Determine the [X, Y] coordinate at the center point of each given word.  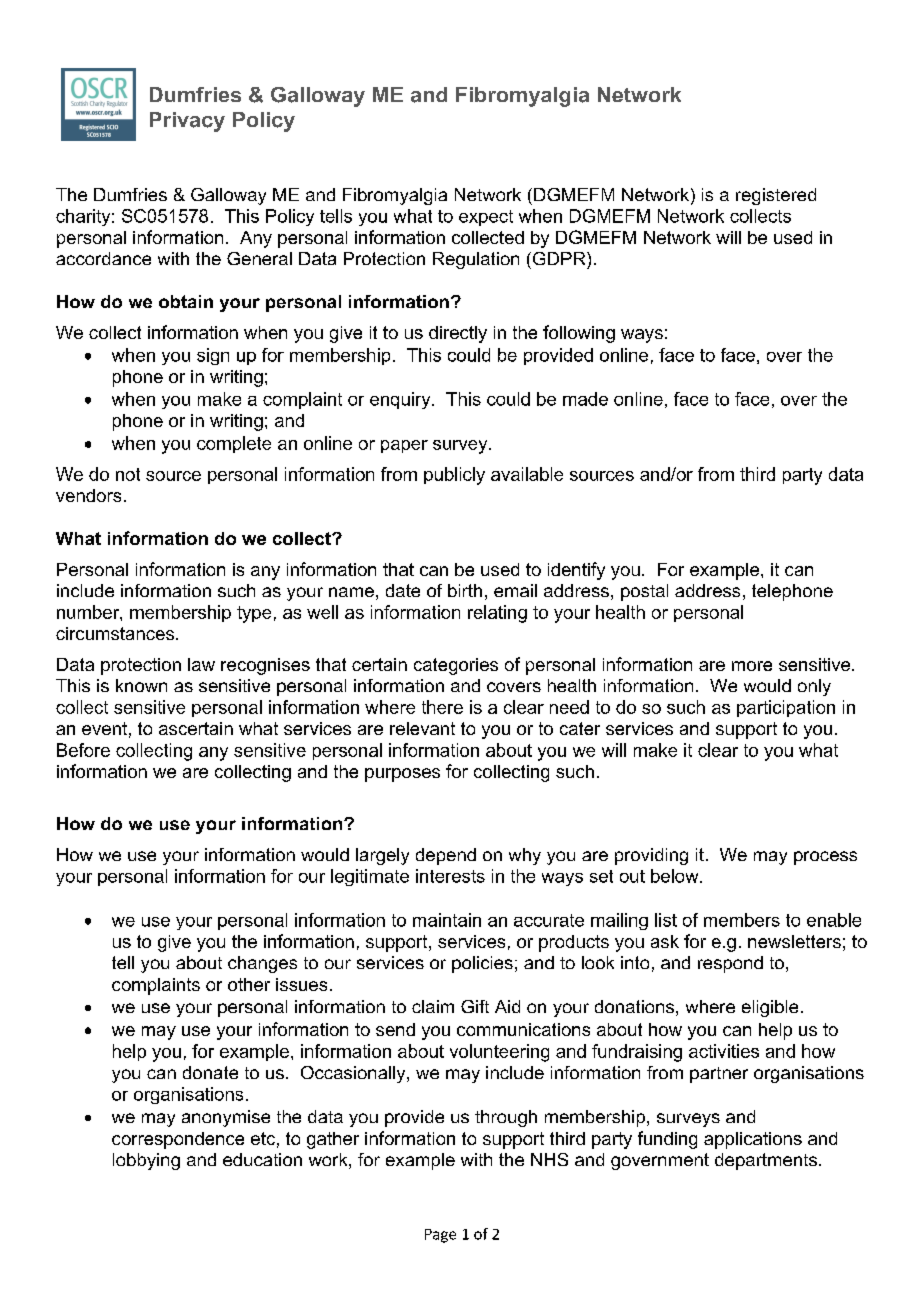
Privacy [187, 122]
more [752, 666]
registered [776, 196]
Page [440, 1236]
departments [767, 1161]
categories [456, 666]
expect [486, 218]
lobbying [146, 1161]
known [141, 685]
